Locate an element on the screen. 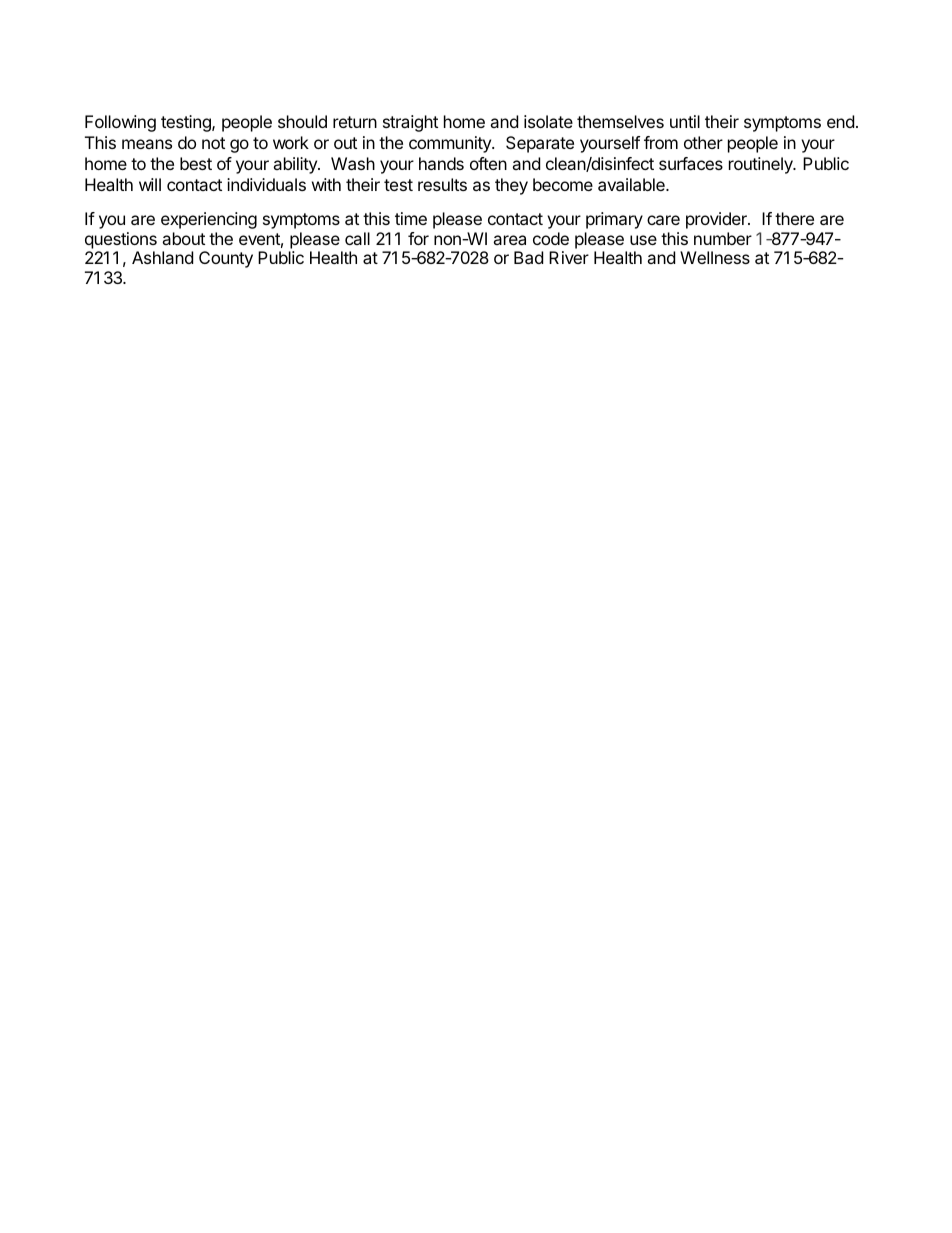 This screenshot has width=952, height=1233. routinely is located at coordinates (762, 165).
